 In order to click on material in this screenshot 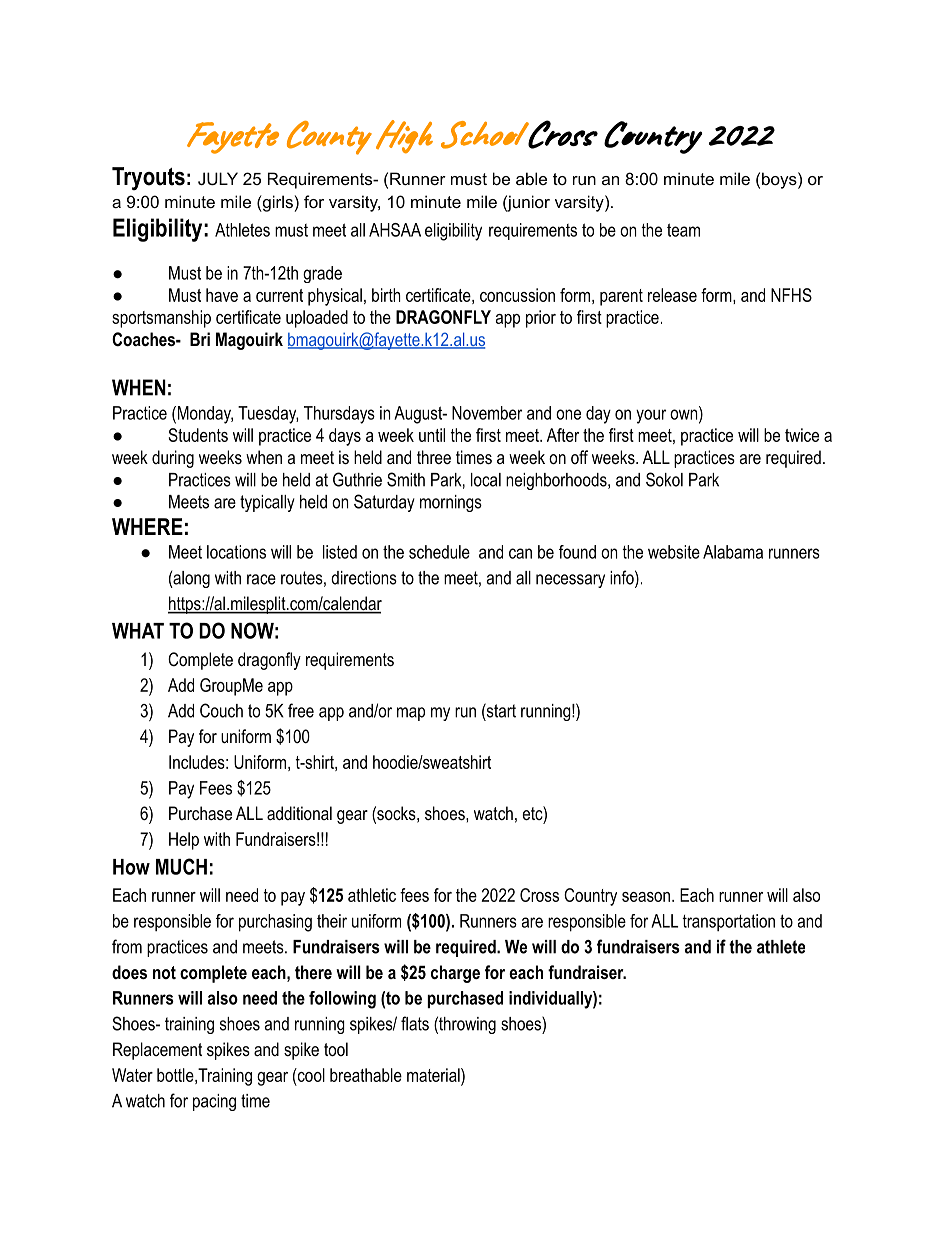, I will do `click(434, 1075)`.
